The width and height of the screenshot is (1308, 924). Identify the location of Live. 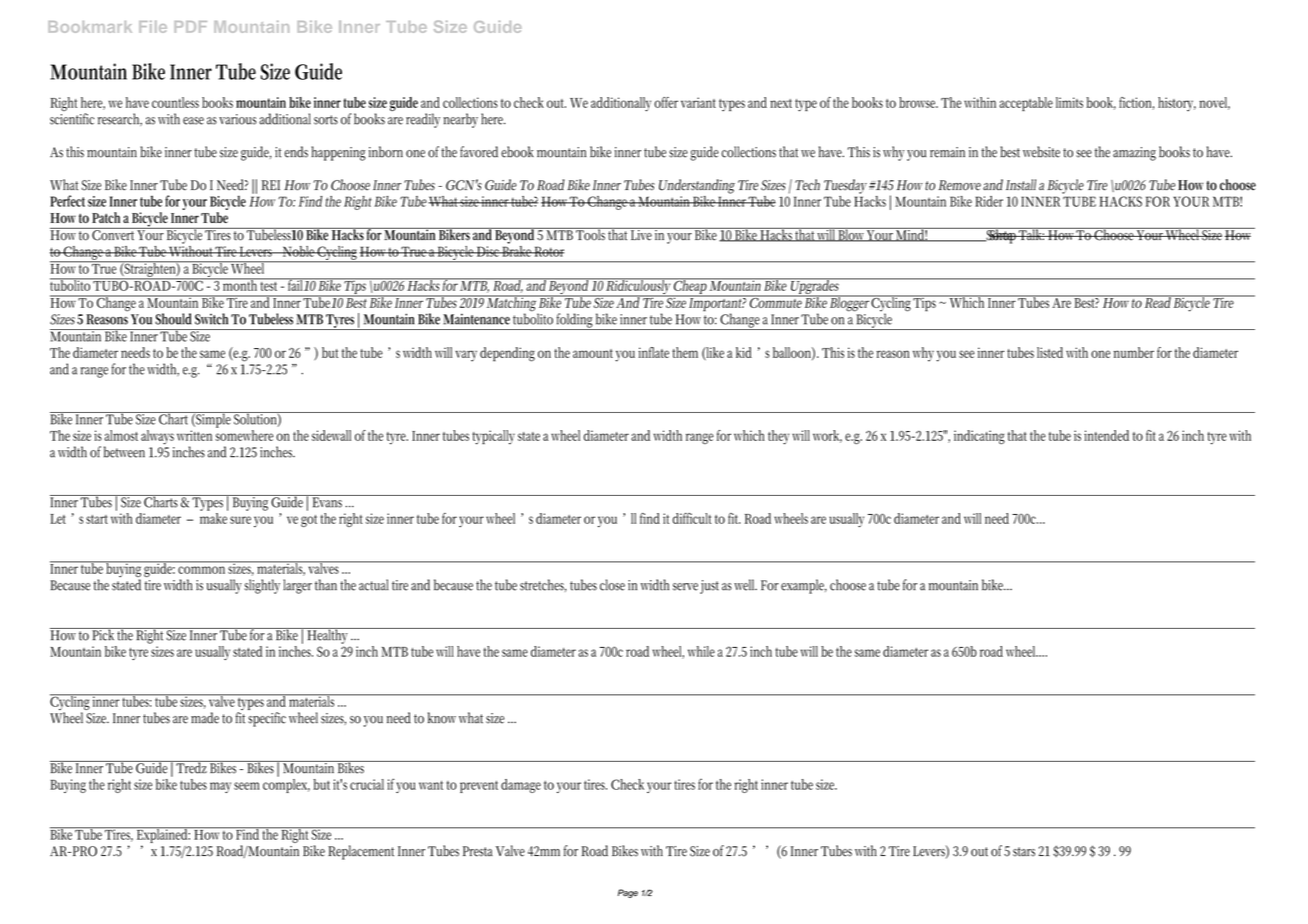
(641, 234).
